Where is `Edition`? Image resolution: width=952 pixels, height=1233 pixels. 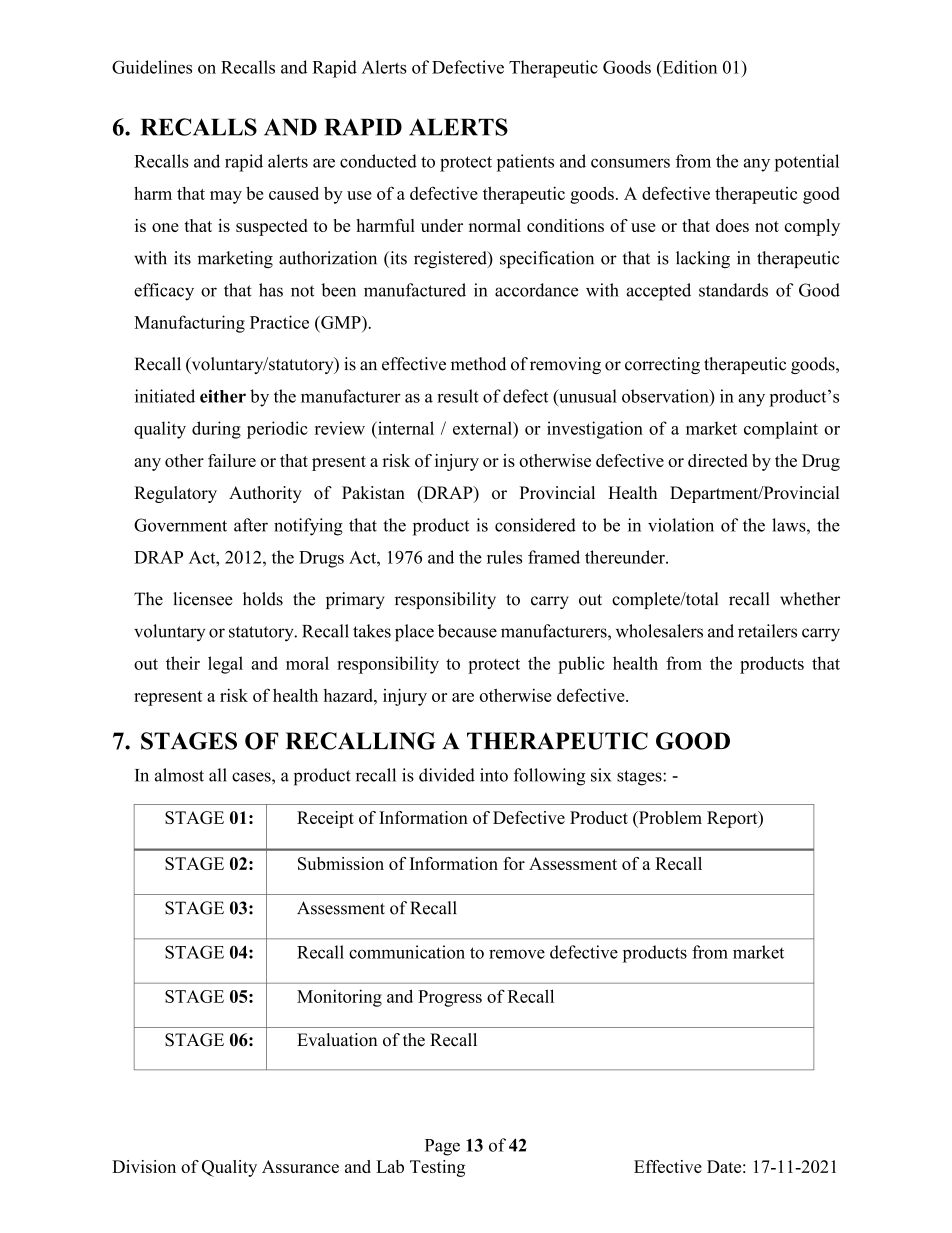 Edition is located at coordinates (688, 68).
